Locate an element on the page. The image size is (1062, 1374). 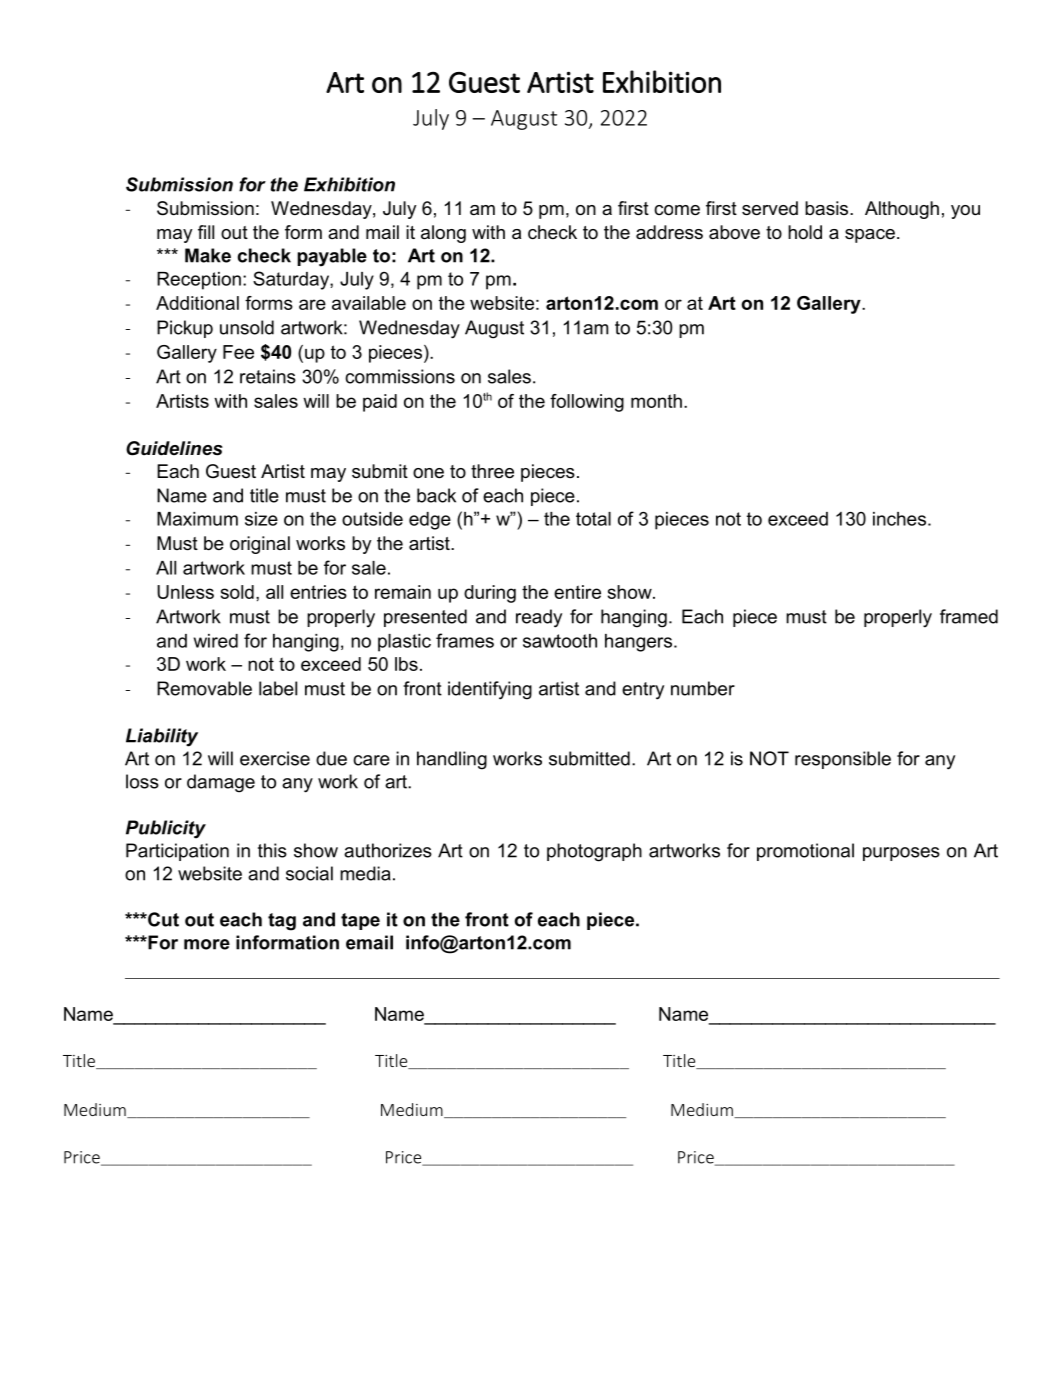
inches is located at coordinates (899, 519).
